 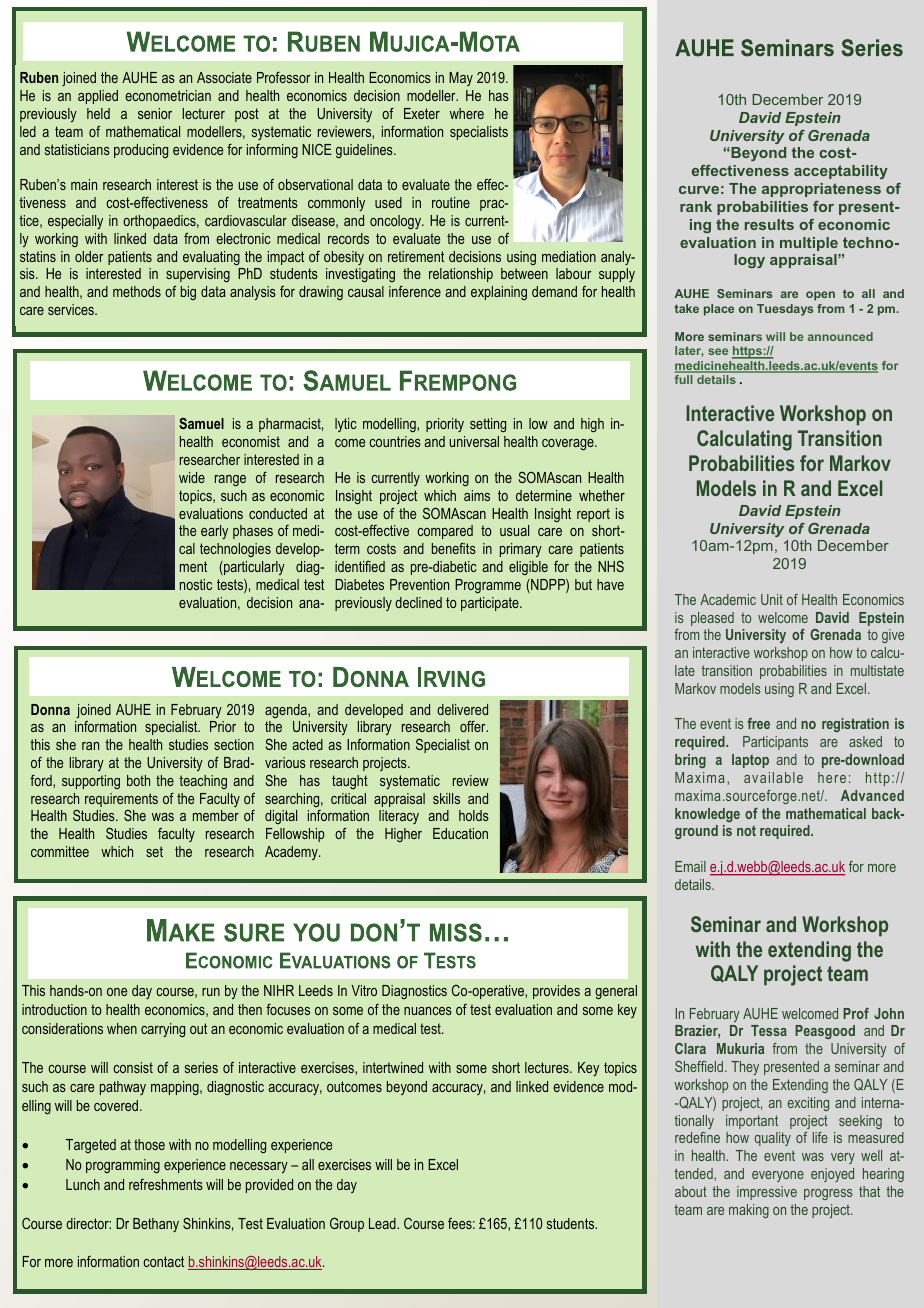 What do you see at coordinates (383, 1223) in the screenshot?
I see `Lead` at bounding box center [383, 1223].
